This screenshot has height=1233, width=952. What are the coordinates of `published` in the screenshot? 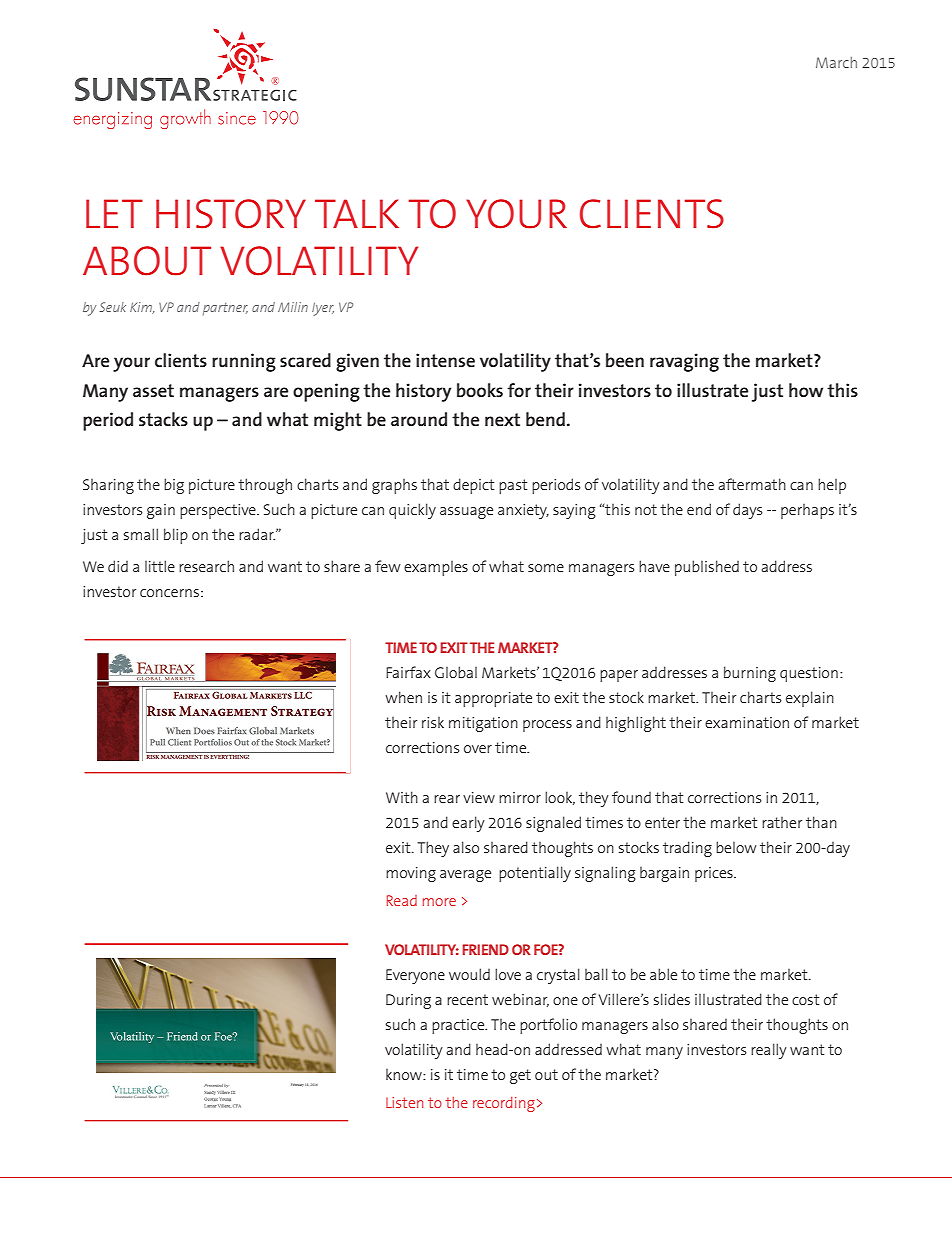 It's located at (707, 568).
